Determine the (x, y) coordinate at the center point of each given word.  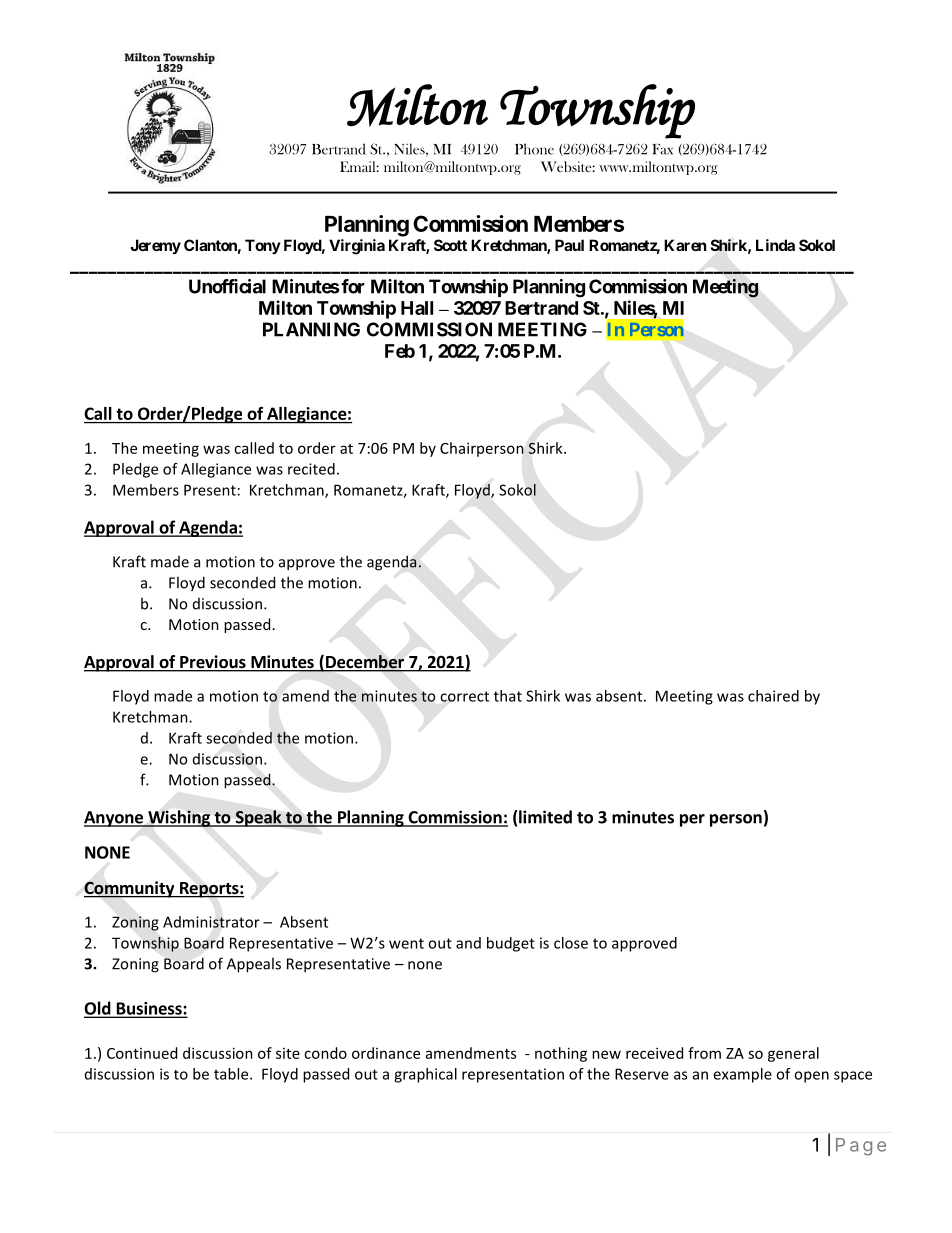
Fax (662, 149)
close (571, 943)
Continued (142, 1053)
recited (311, 469)
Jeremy (155, 246)
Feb (400, 351)
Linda (775, 245)
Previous (213, 663)
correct (464, 696)
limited (545, 817)
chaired (773, 696)
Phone (534, 149)
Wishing (179, 818)
